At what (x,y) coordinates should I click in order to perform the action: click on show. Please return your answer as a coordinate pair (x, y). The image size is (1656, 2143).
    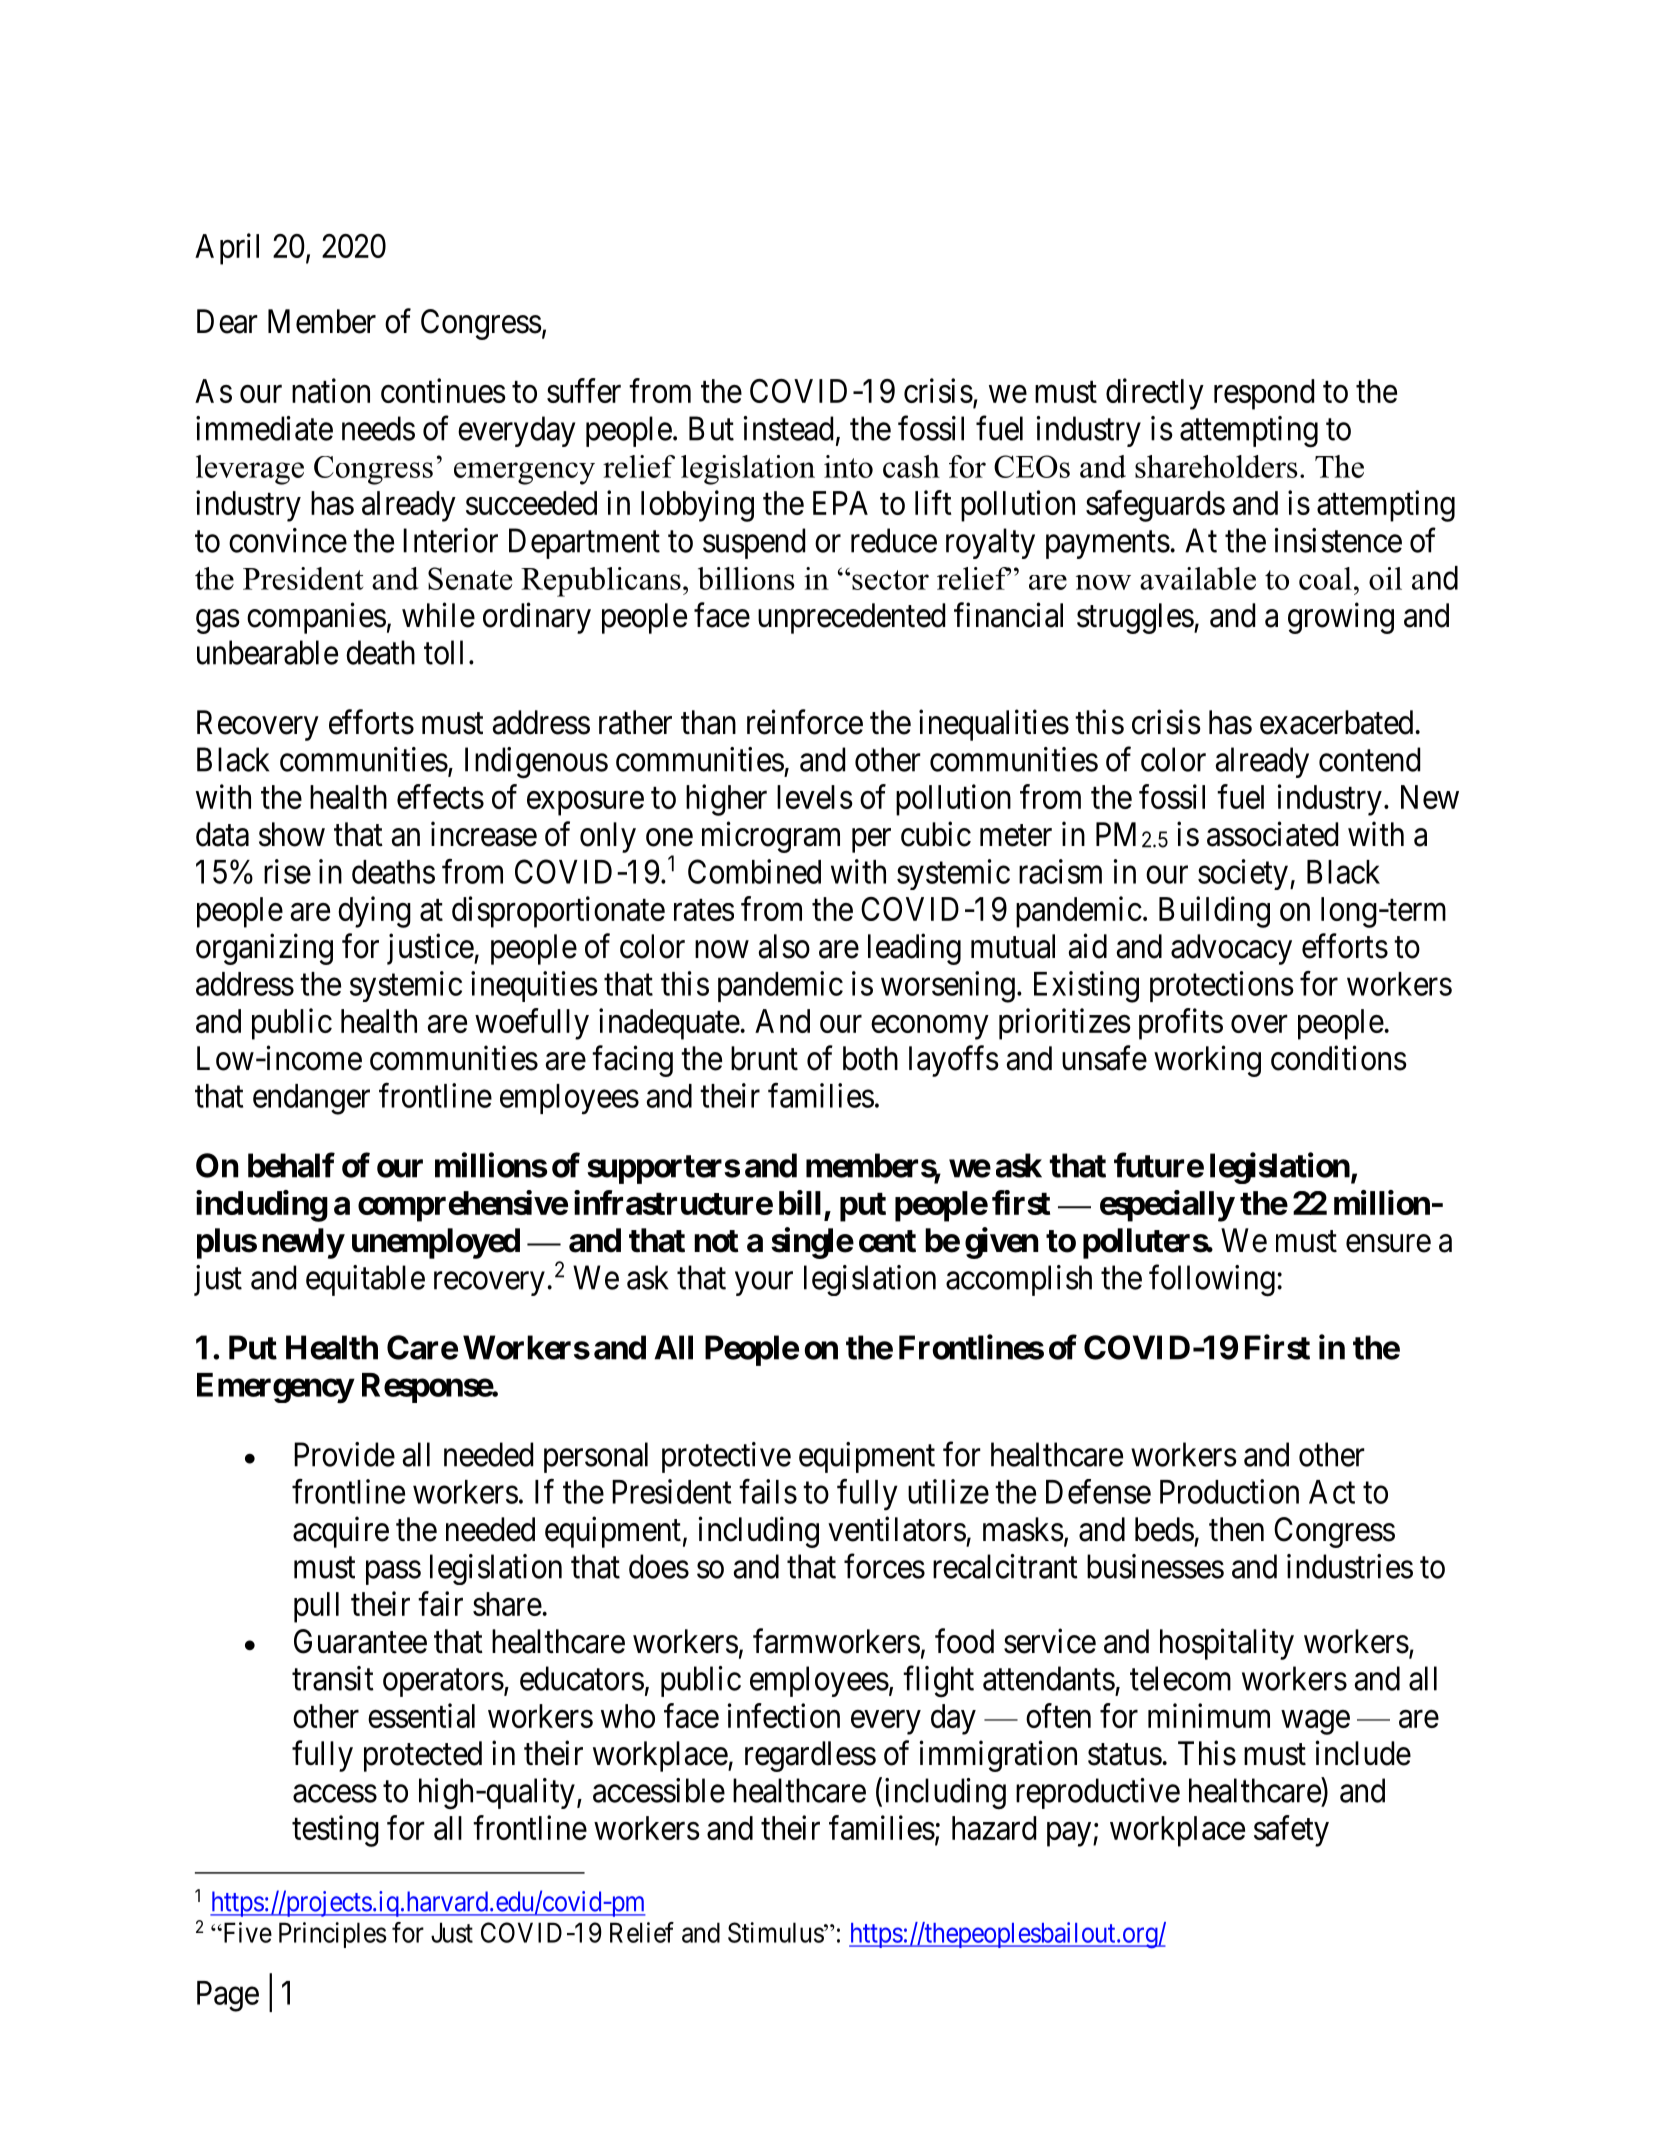
    Looking at the image, I should click on (292, 834).
